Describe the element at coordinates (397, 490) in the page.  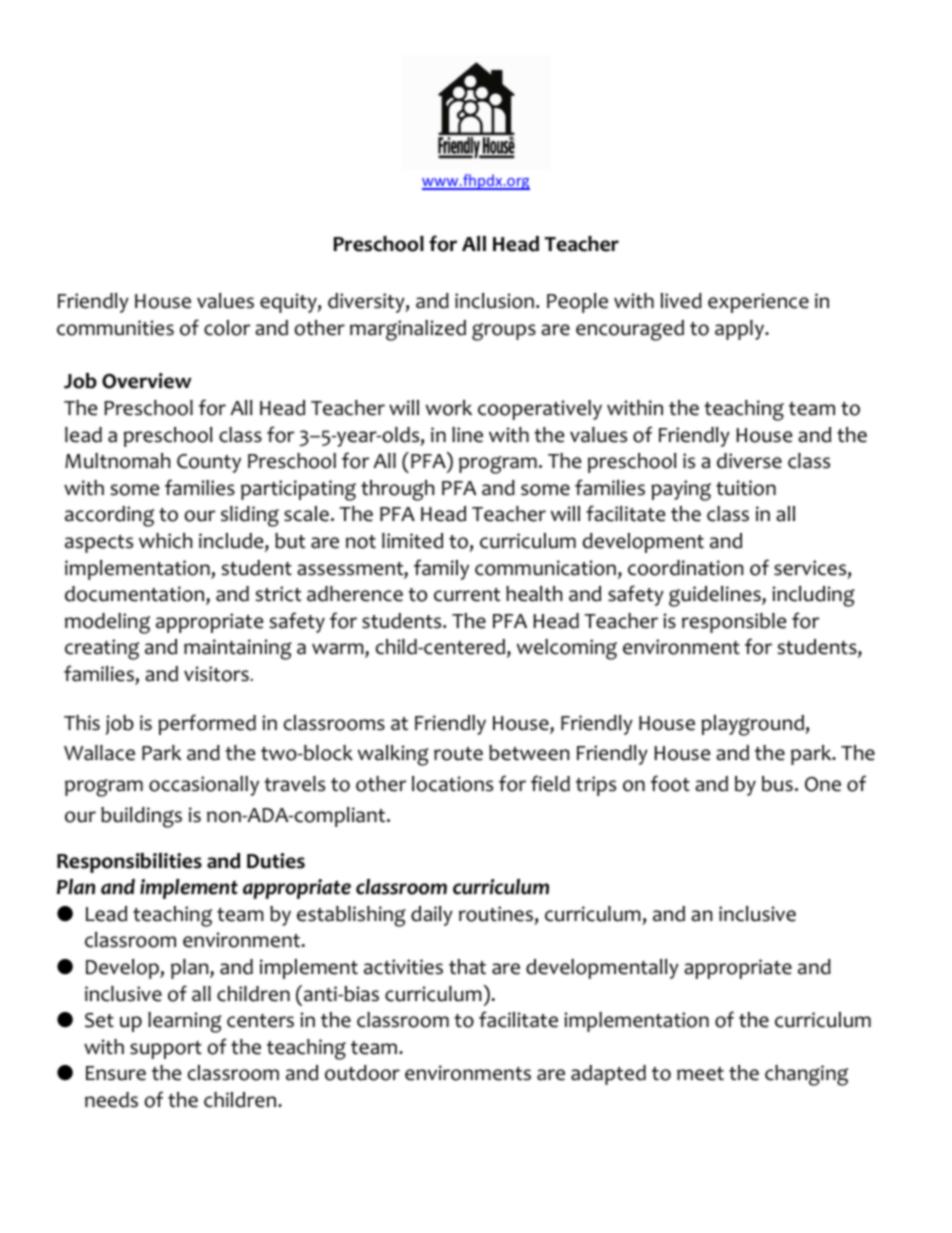
I see `through` at that location.
